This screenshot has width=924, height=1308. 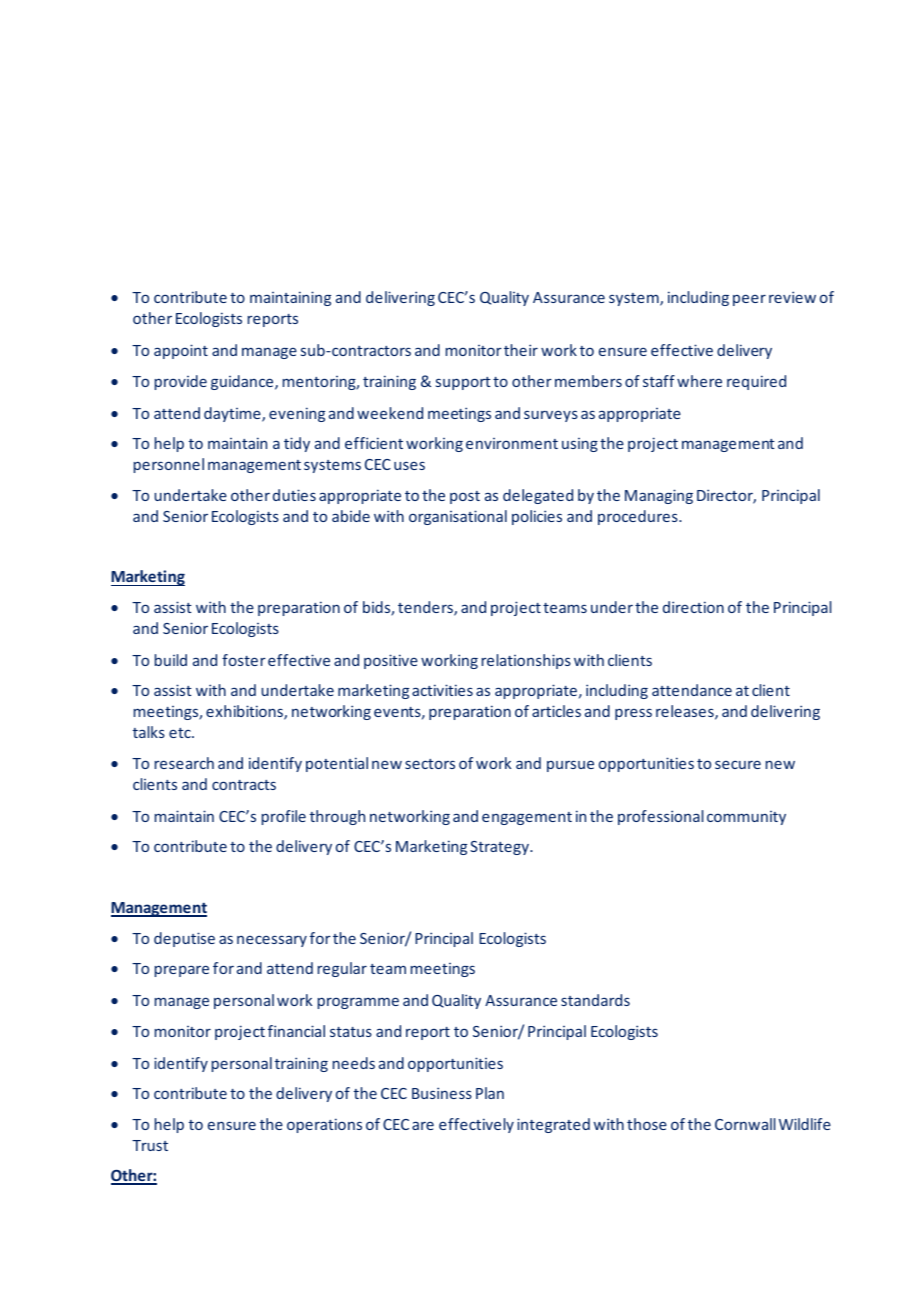 I want to click on activities, so click(x=442, y=690).
